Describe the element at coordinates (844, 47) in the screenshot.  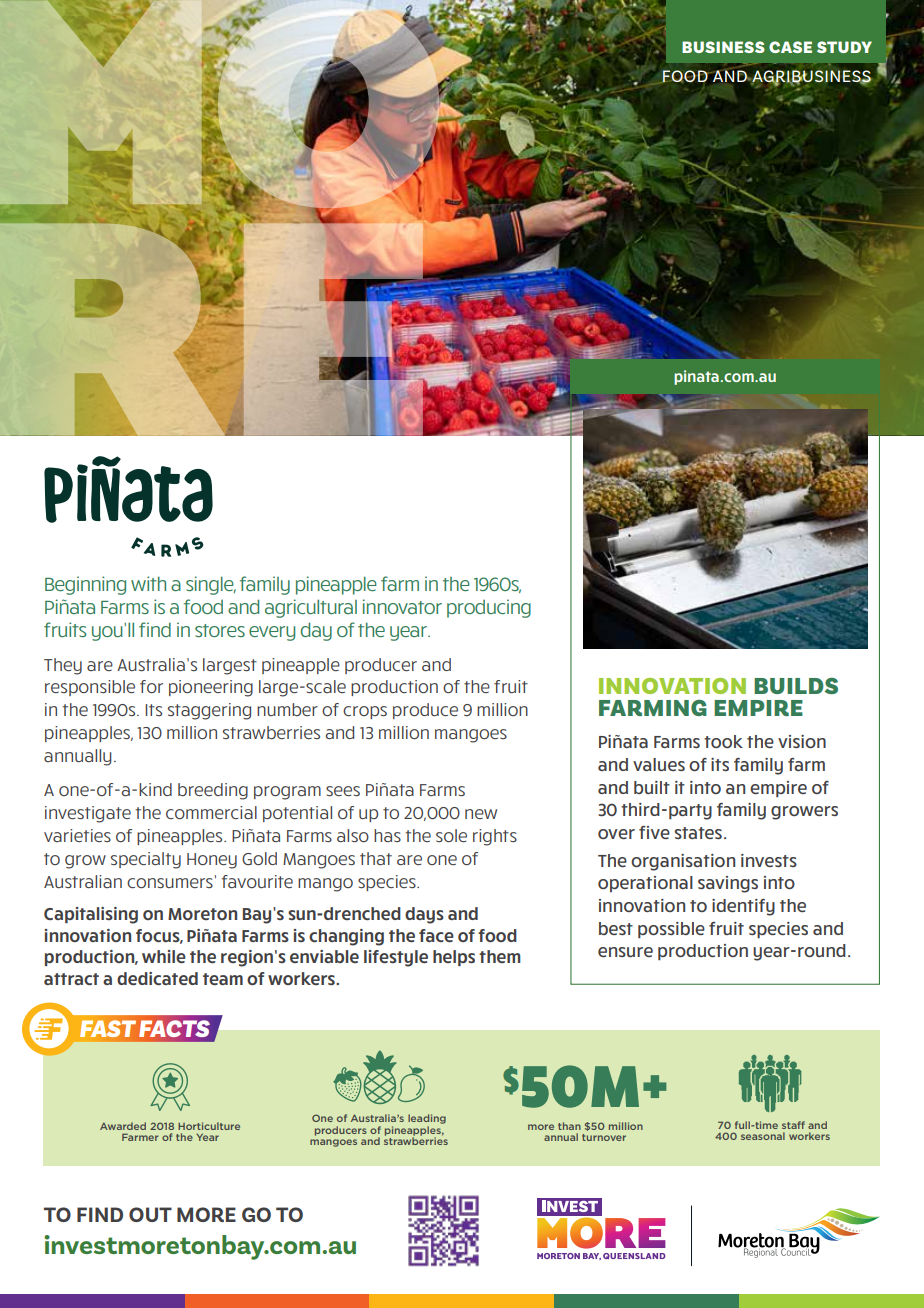
I see `STUDY` at that location.
